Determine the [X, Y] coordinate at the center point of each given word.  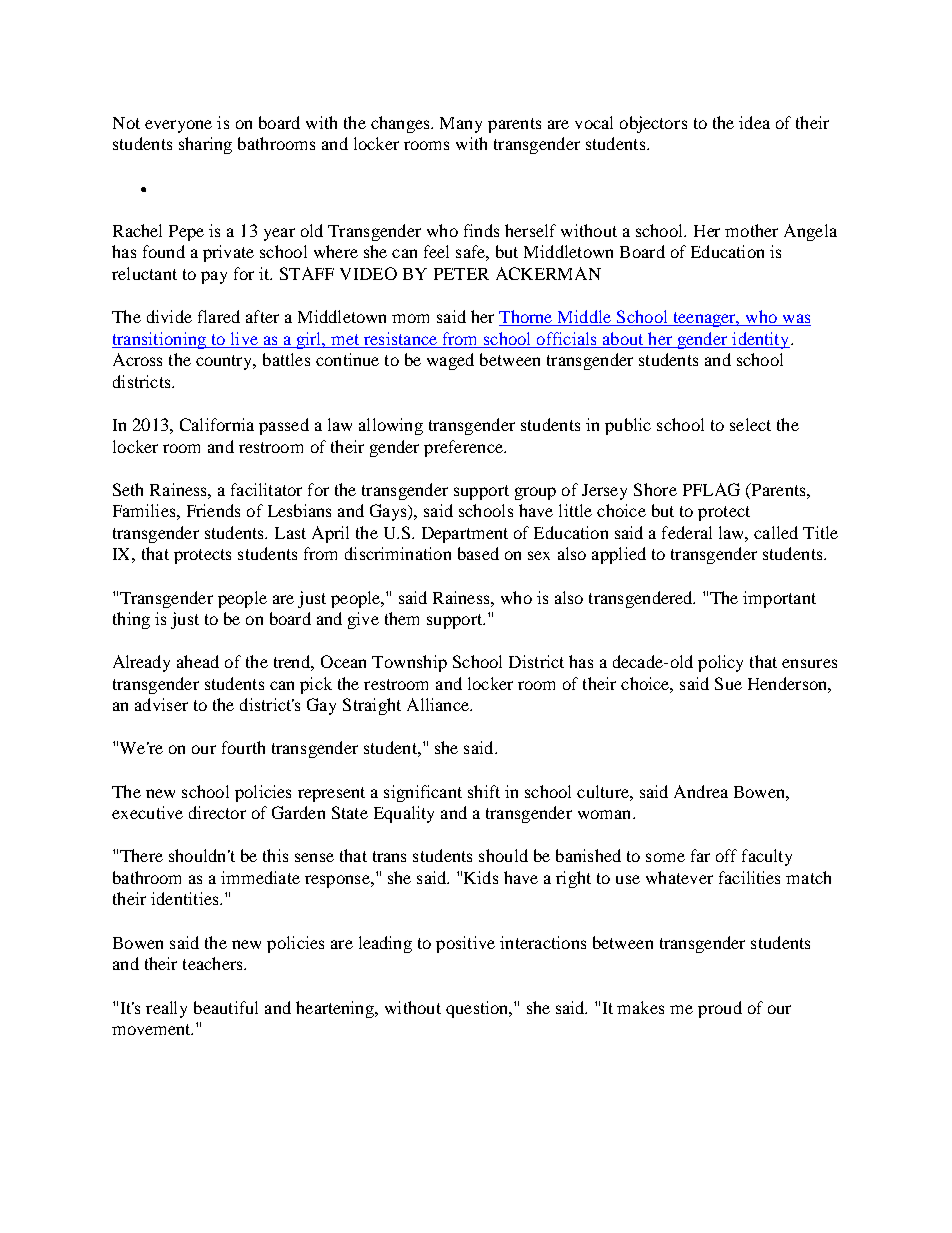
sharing [205, 145]
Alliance [439, 704]
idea [754, 122]
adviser [161, 704]
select [750, 424]
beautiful [226, 1007]
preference [464, 448]
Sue [728, 683]
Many [461, 125]
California [217, 424]
